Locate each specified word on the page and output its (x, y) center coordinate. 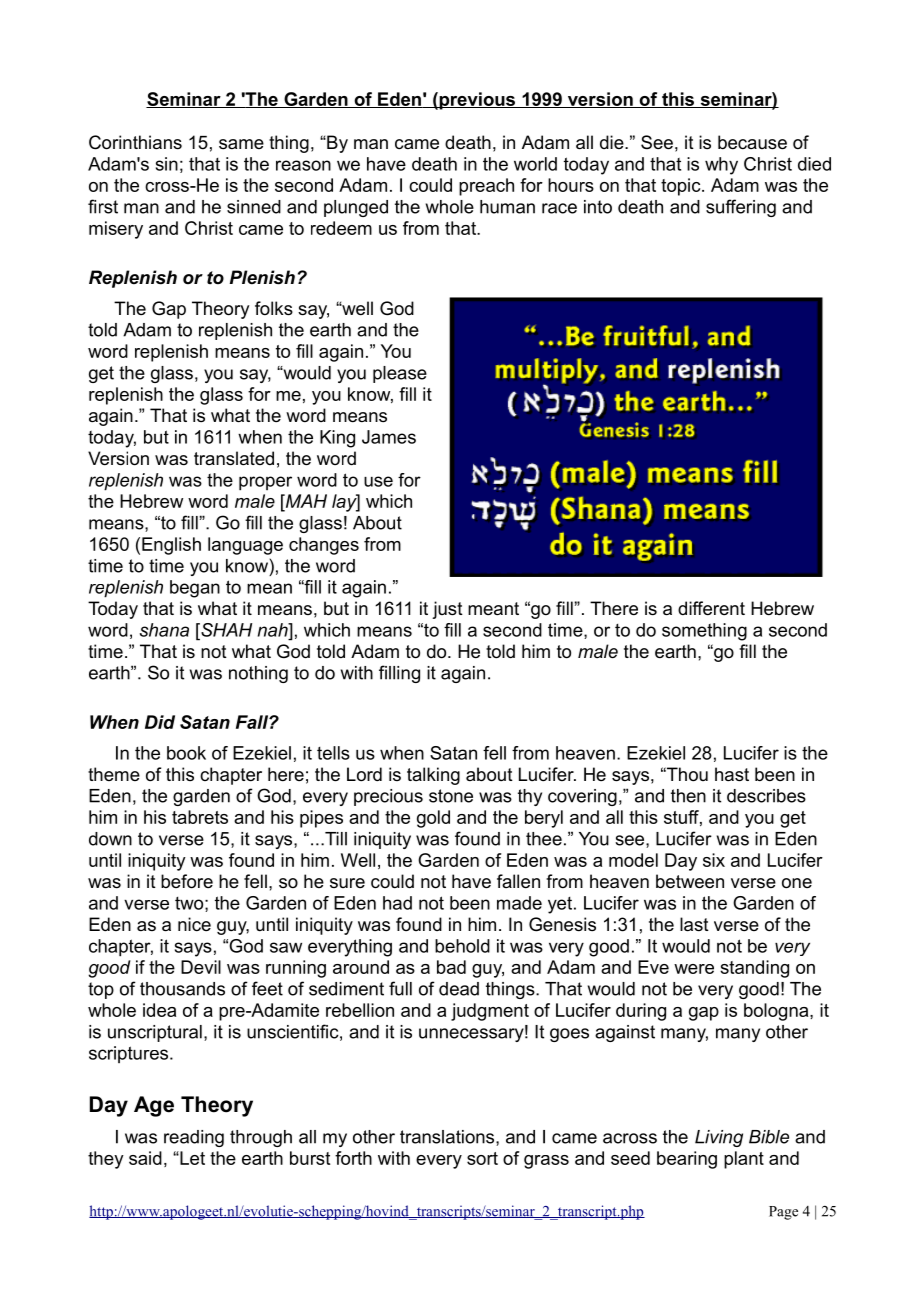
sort (482, 1158)
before (187, 881)
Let (191, 1158)
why (721, 166)
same (241, 144)
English (171, 546)
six (714, 860)
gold (433, 819)
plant (744, 1160)
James (389, 437)
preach (486, 187)
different (711, 608)
